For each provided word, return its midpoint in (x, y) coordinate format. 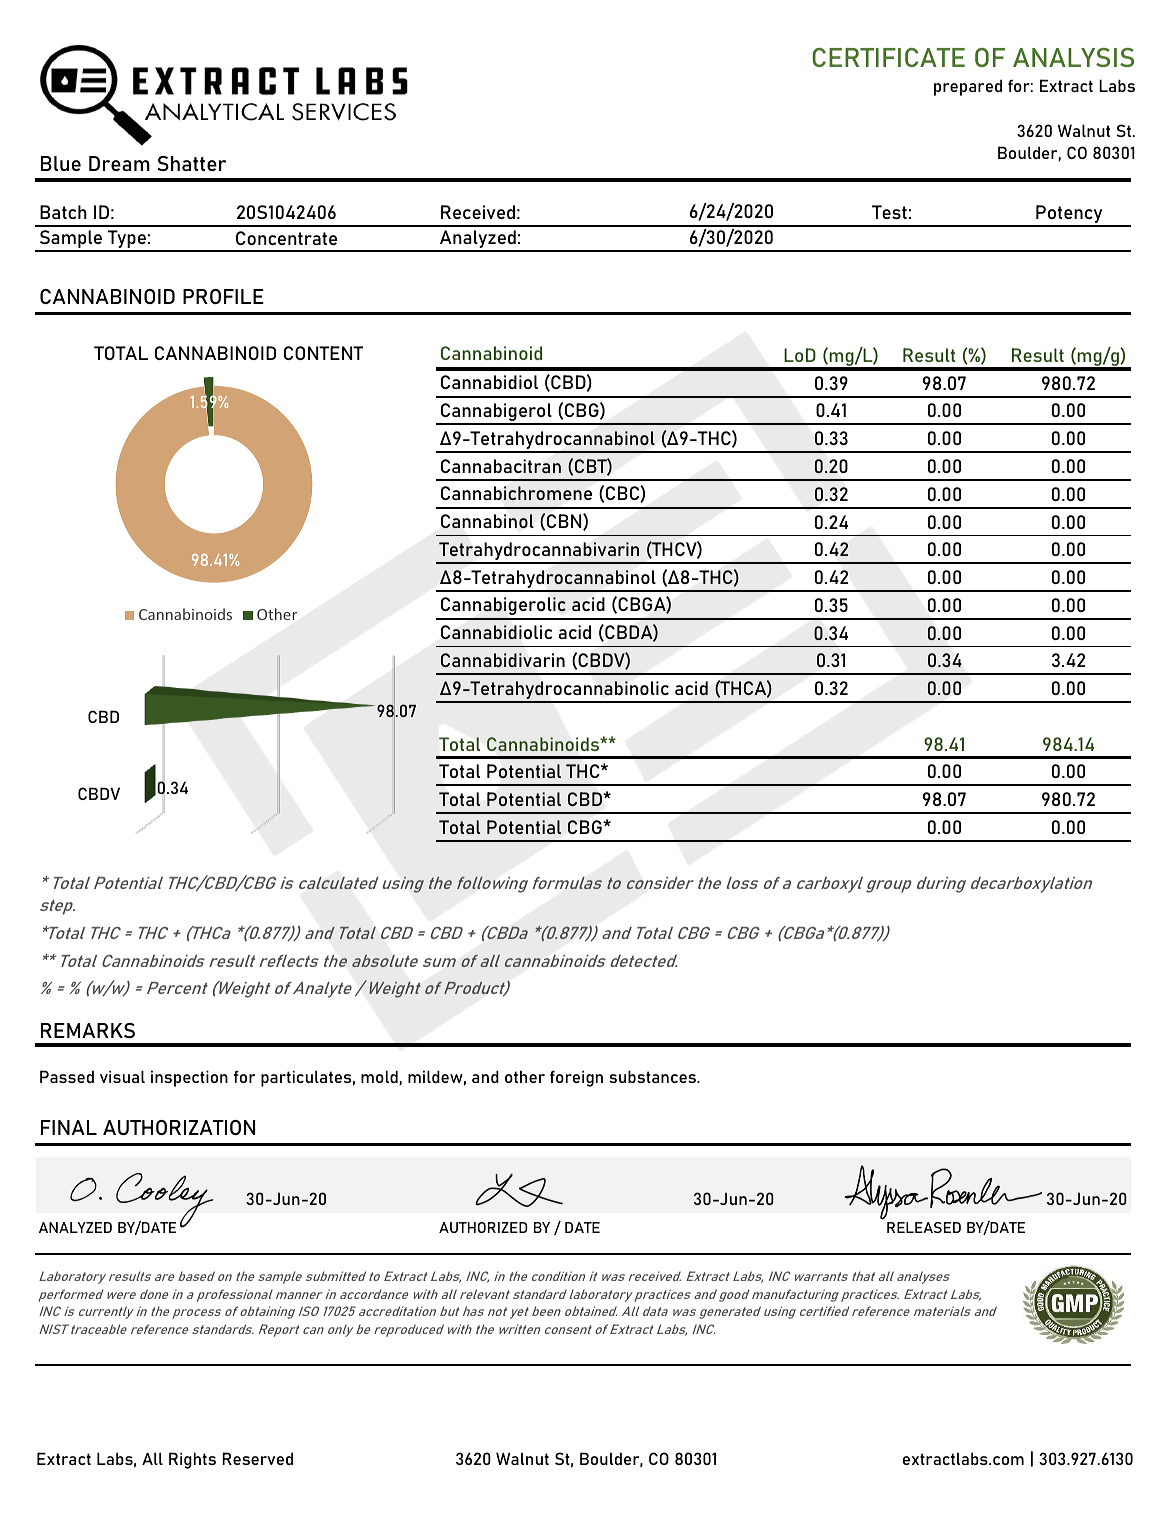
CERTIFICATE (888, 57)
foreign (576, 1078)
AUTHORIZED (483, 1227)
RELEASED (924, 1227)
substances (653, 1076)
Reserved (257, 1458)
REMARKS (88, 1030)
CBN (565, 522)
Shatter (191, 163)
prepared (968, 87)
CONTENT (323, 353)
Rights (192, 1460)
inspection (189, 1078)
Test (889, 212)
